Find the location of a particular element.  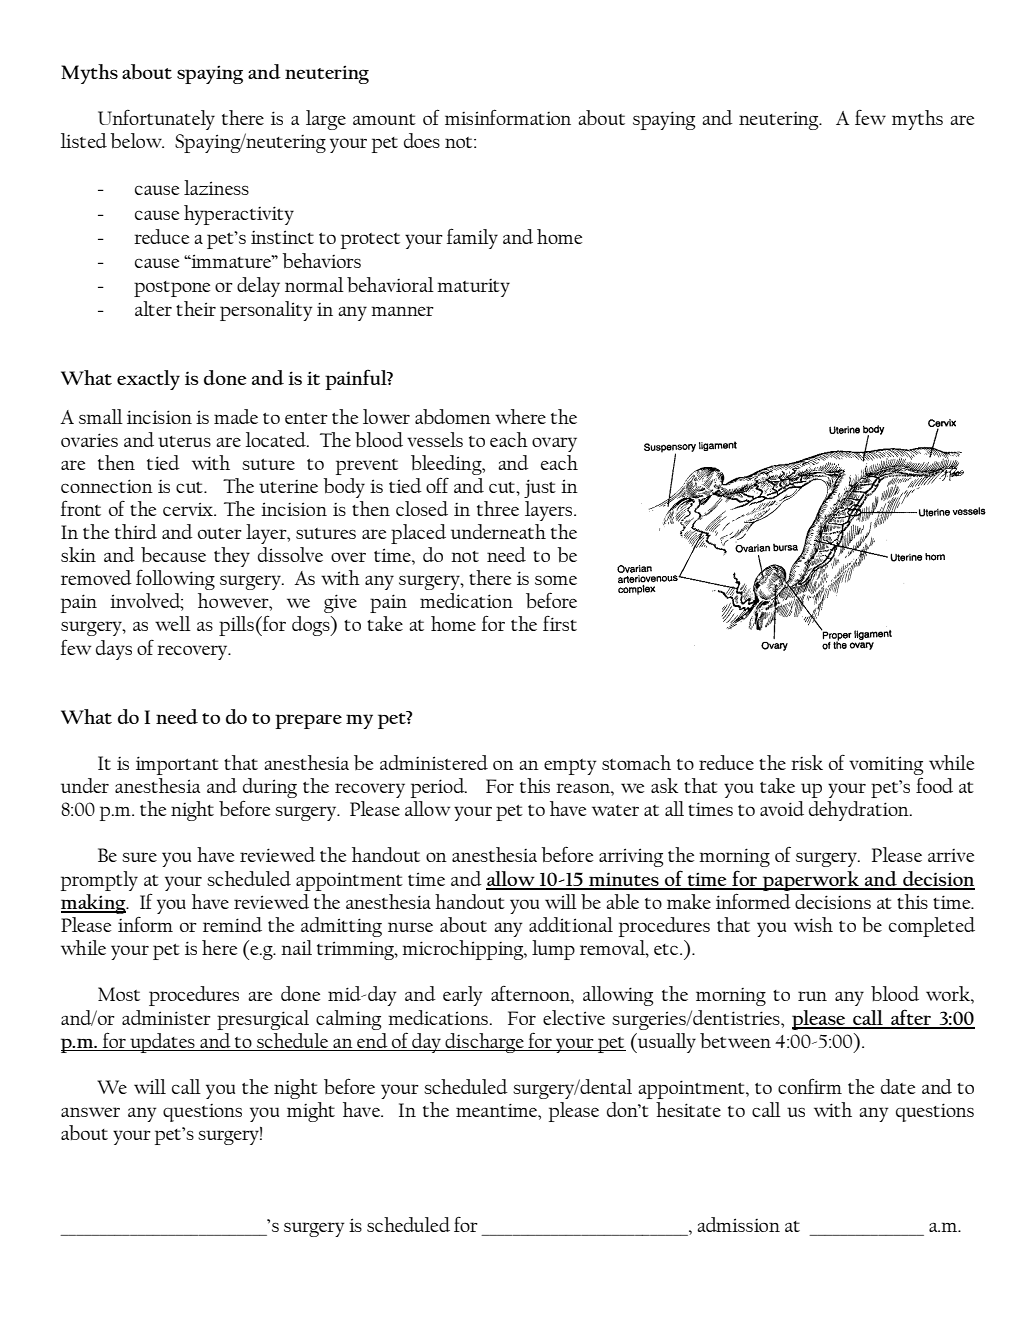

family is located at coordinates (472, 238).
